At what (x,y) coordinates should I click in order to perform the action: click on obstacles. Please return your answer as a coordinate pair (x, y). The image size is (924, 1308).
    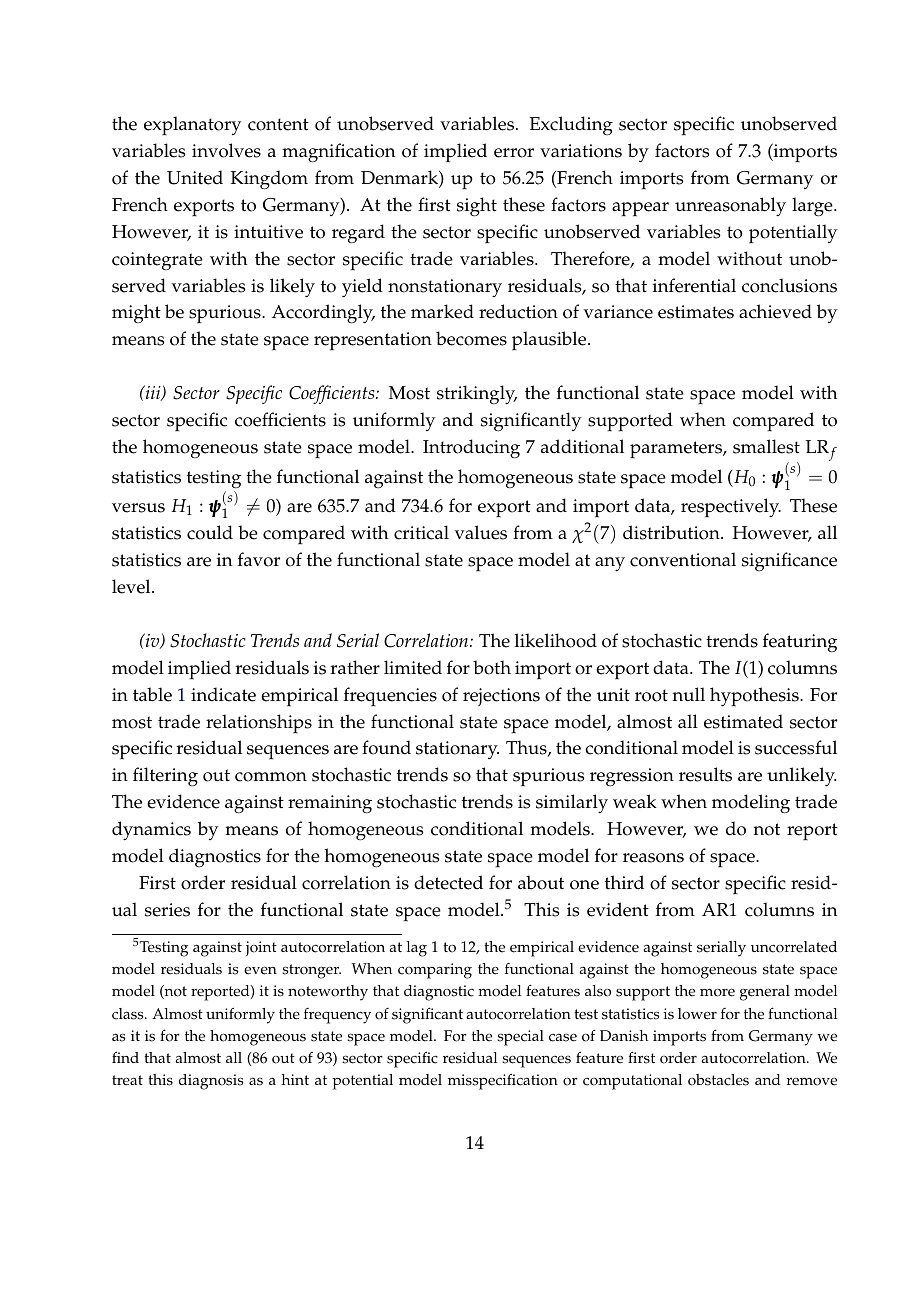
    Looking at the image, I should click on (718, 1080).
